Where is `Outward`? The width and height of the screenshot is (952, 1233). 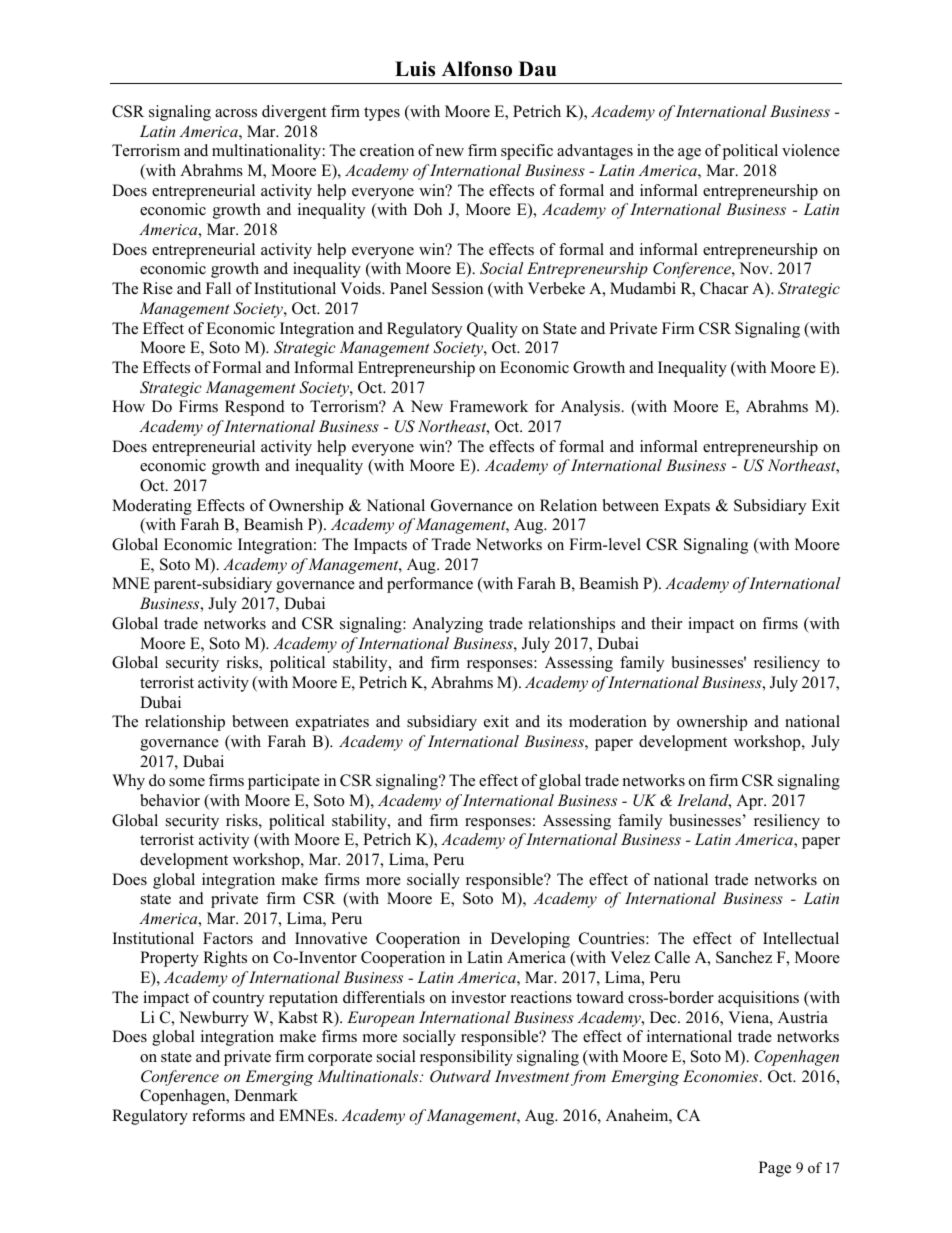
Outward is located at coordinates (460, 1076).
